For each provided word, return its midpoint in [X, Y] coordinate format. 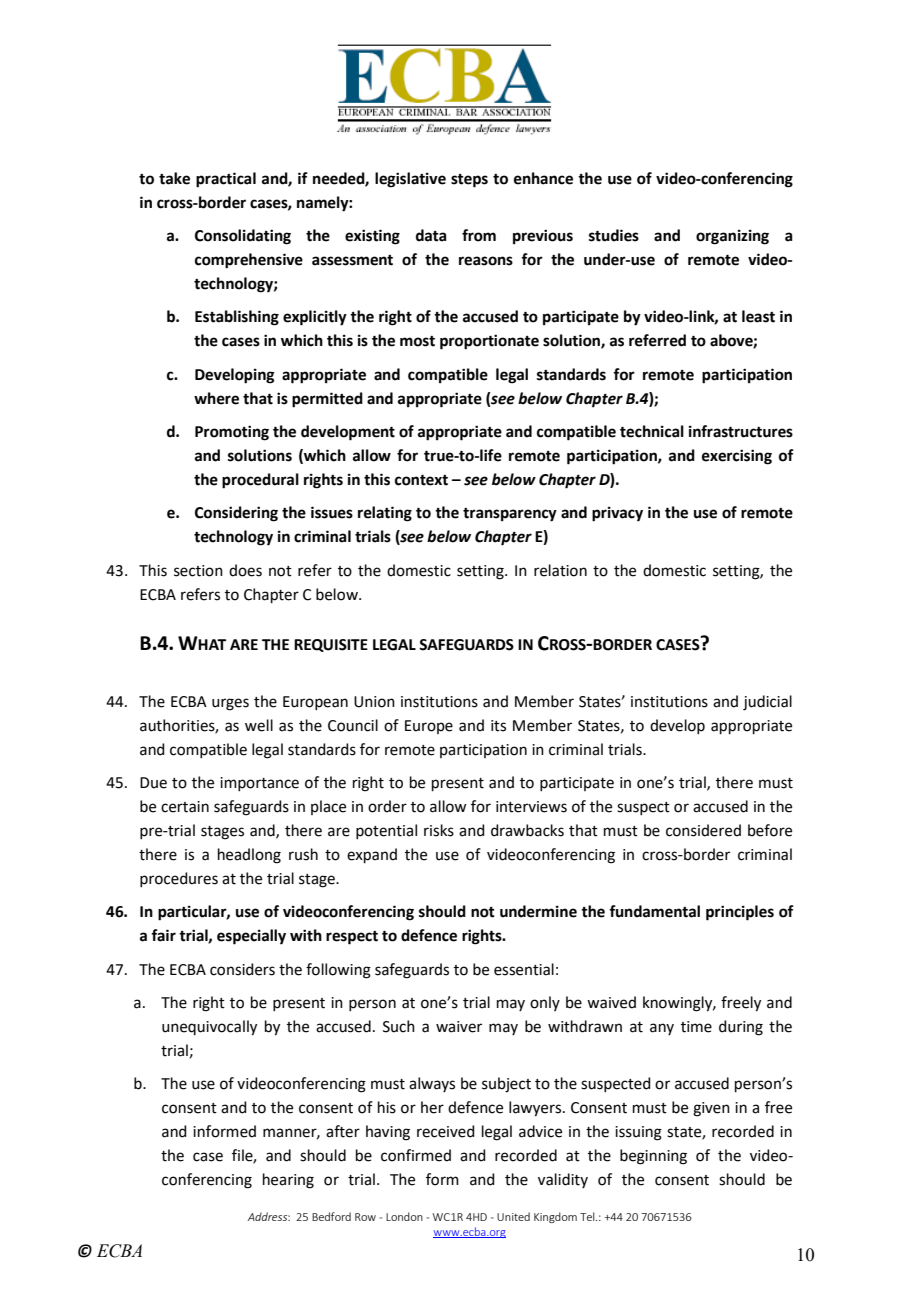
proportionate [489, 342]
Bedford [331, 1216]
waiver [459, 1027]
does [245, 570]
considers [242, 969]
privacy [617, 514]
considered [703, 830]
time [696, 1027]
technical [652, 431]
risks [439, 830]
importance [259, 784]
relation [560, 570]
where [216, 398]
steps [469, 181]
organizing [732, 237]
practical [226, 180]
